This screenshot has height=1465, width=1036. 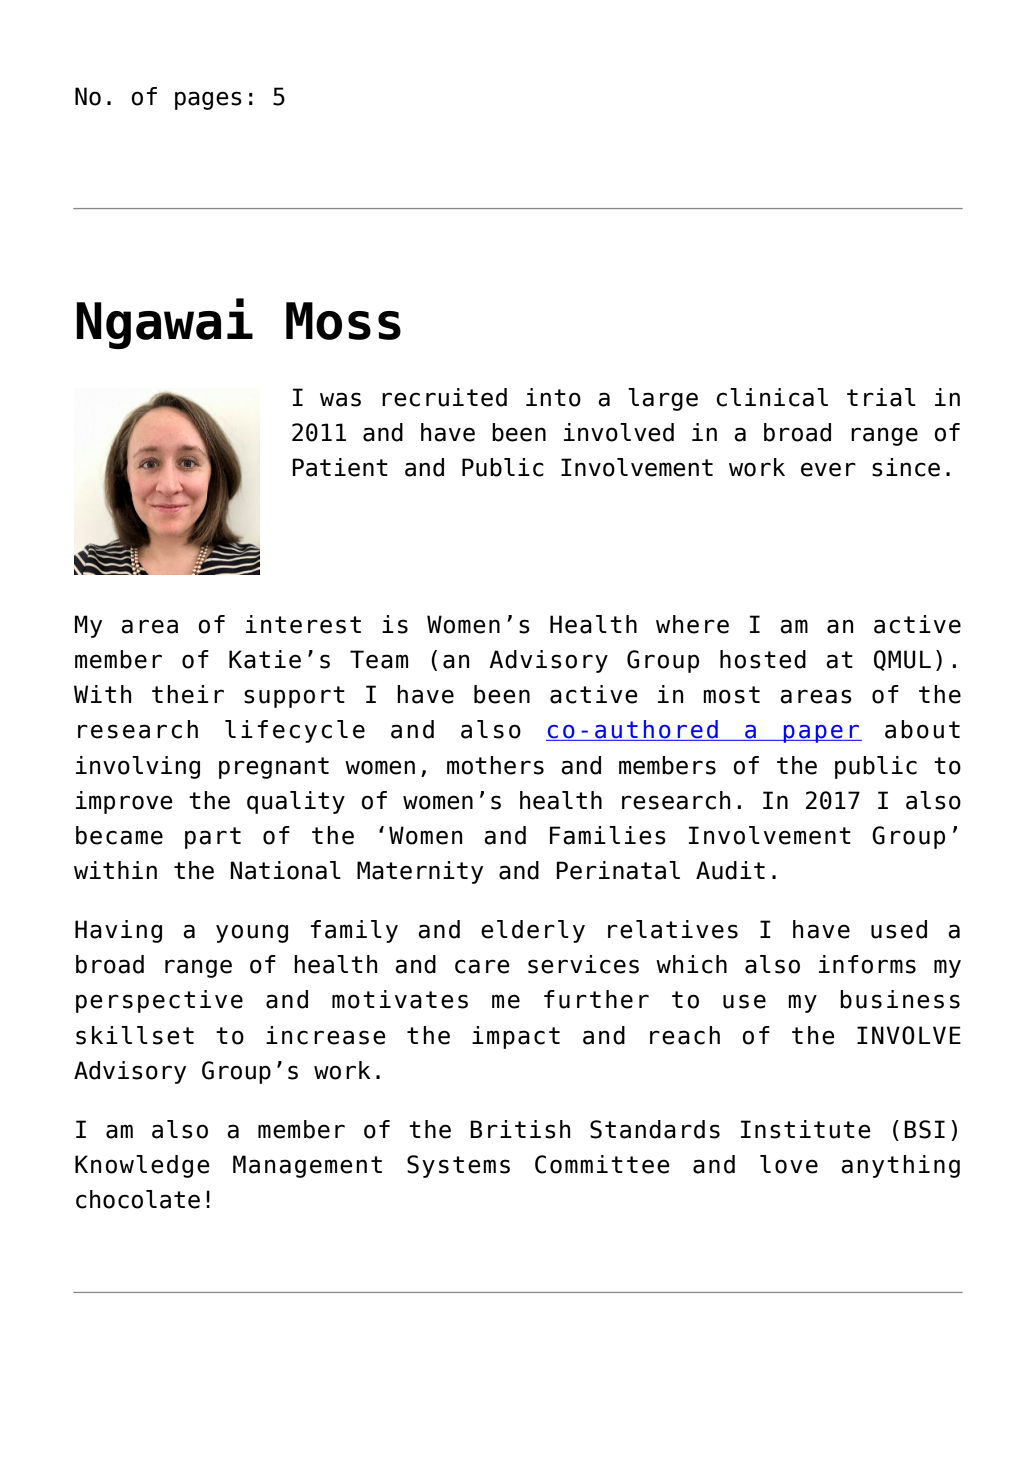 I want to click on Team, so click(x=379, y=659).
